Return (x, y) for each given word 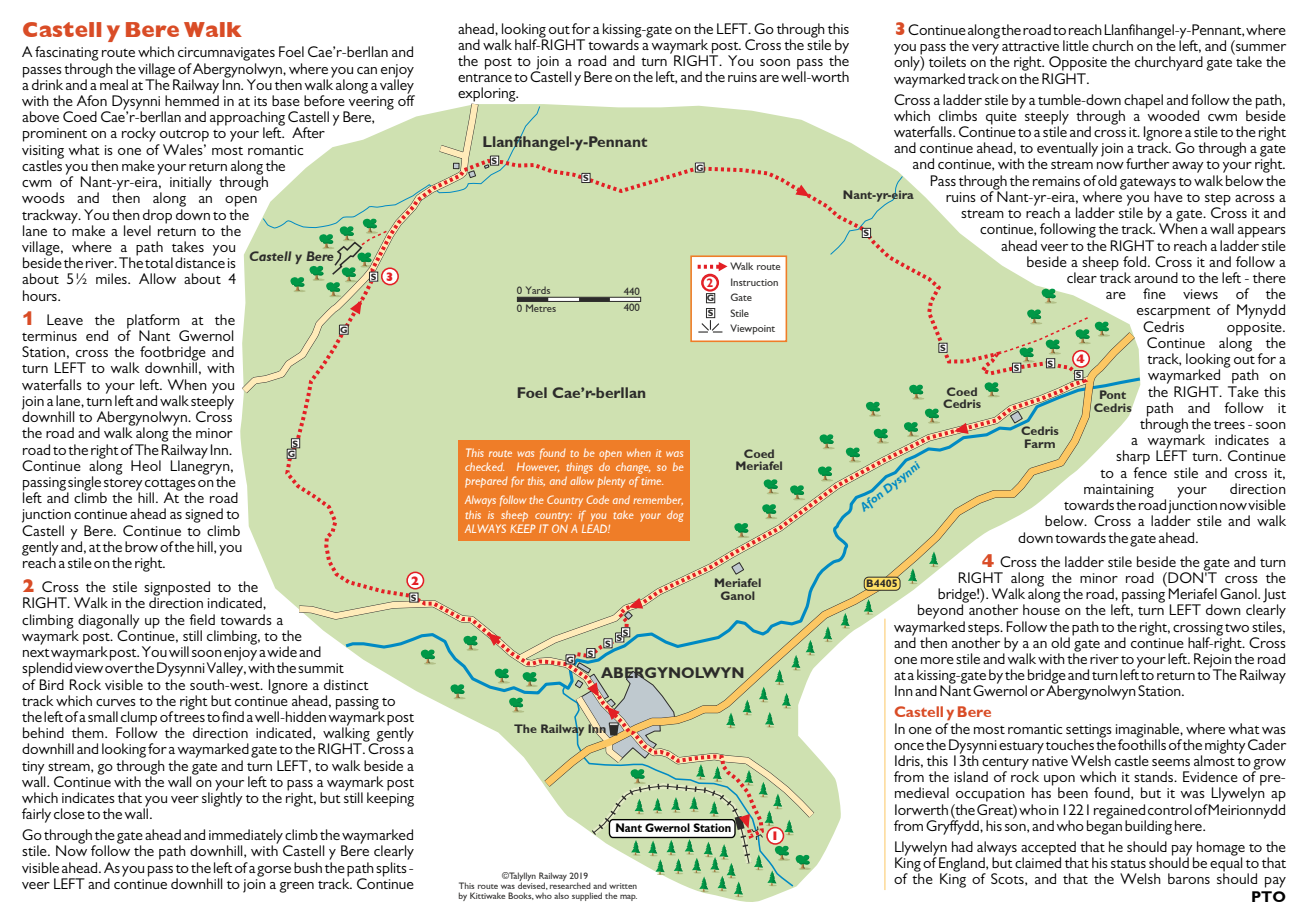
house (1041, 608)
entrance (485, 78)
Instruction (754, 282)
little (1076, 45)
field (202, 619)
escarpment (1174, 313)
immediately (246, 837)
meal (114, 83)
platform (153, 322)
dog (675, 516)
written (623, 886)
